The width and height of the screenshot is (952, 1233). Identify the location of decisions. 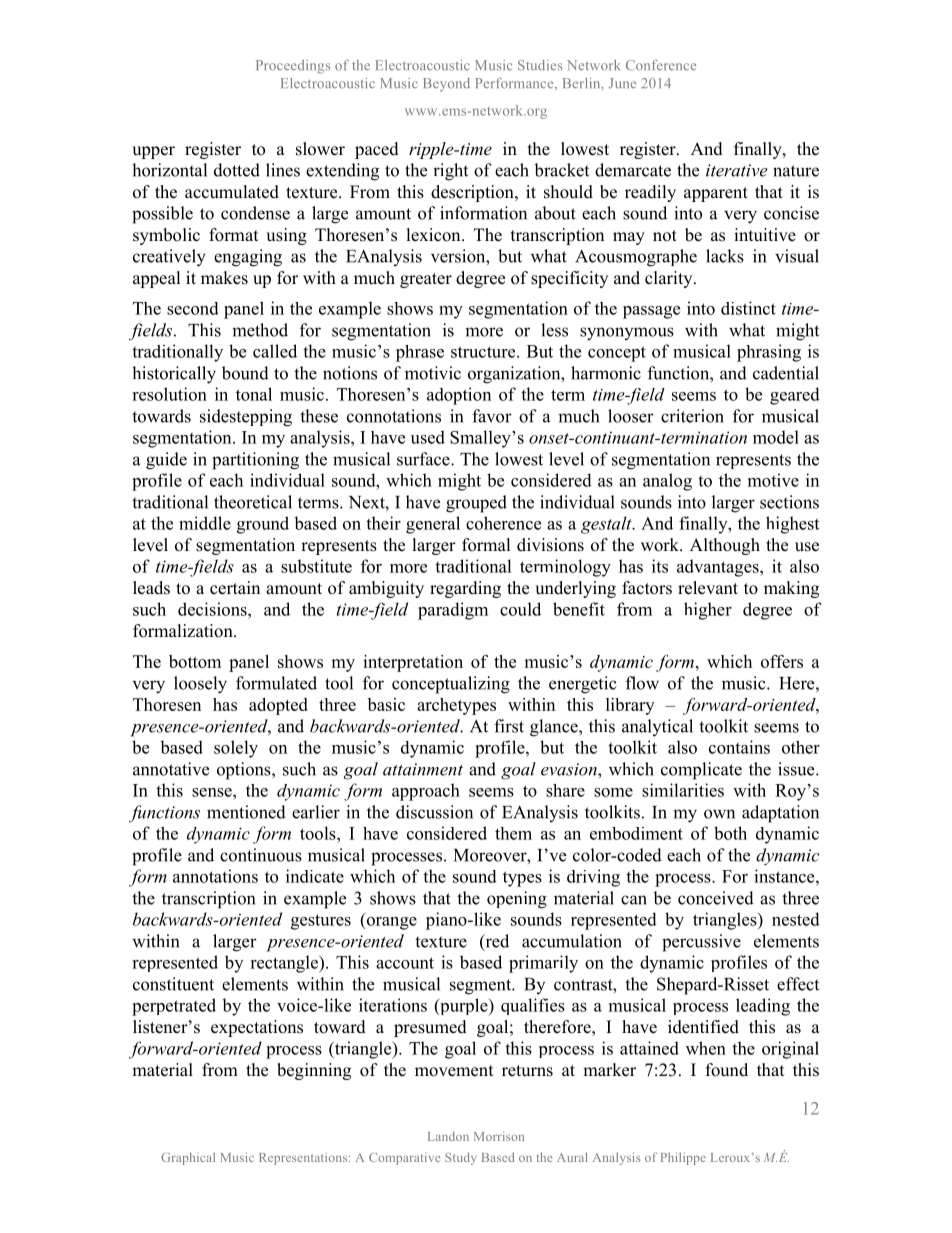
(213, 609).
